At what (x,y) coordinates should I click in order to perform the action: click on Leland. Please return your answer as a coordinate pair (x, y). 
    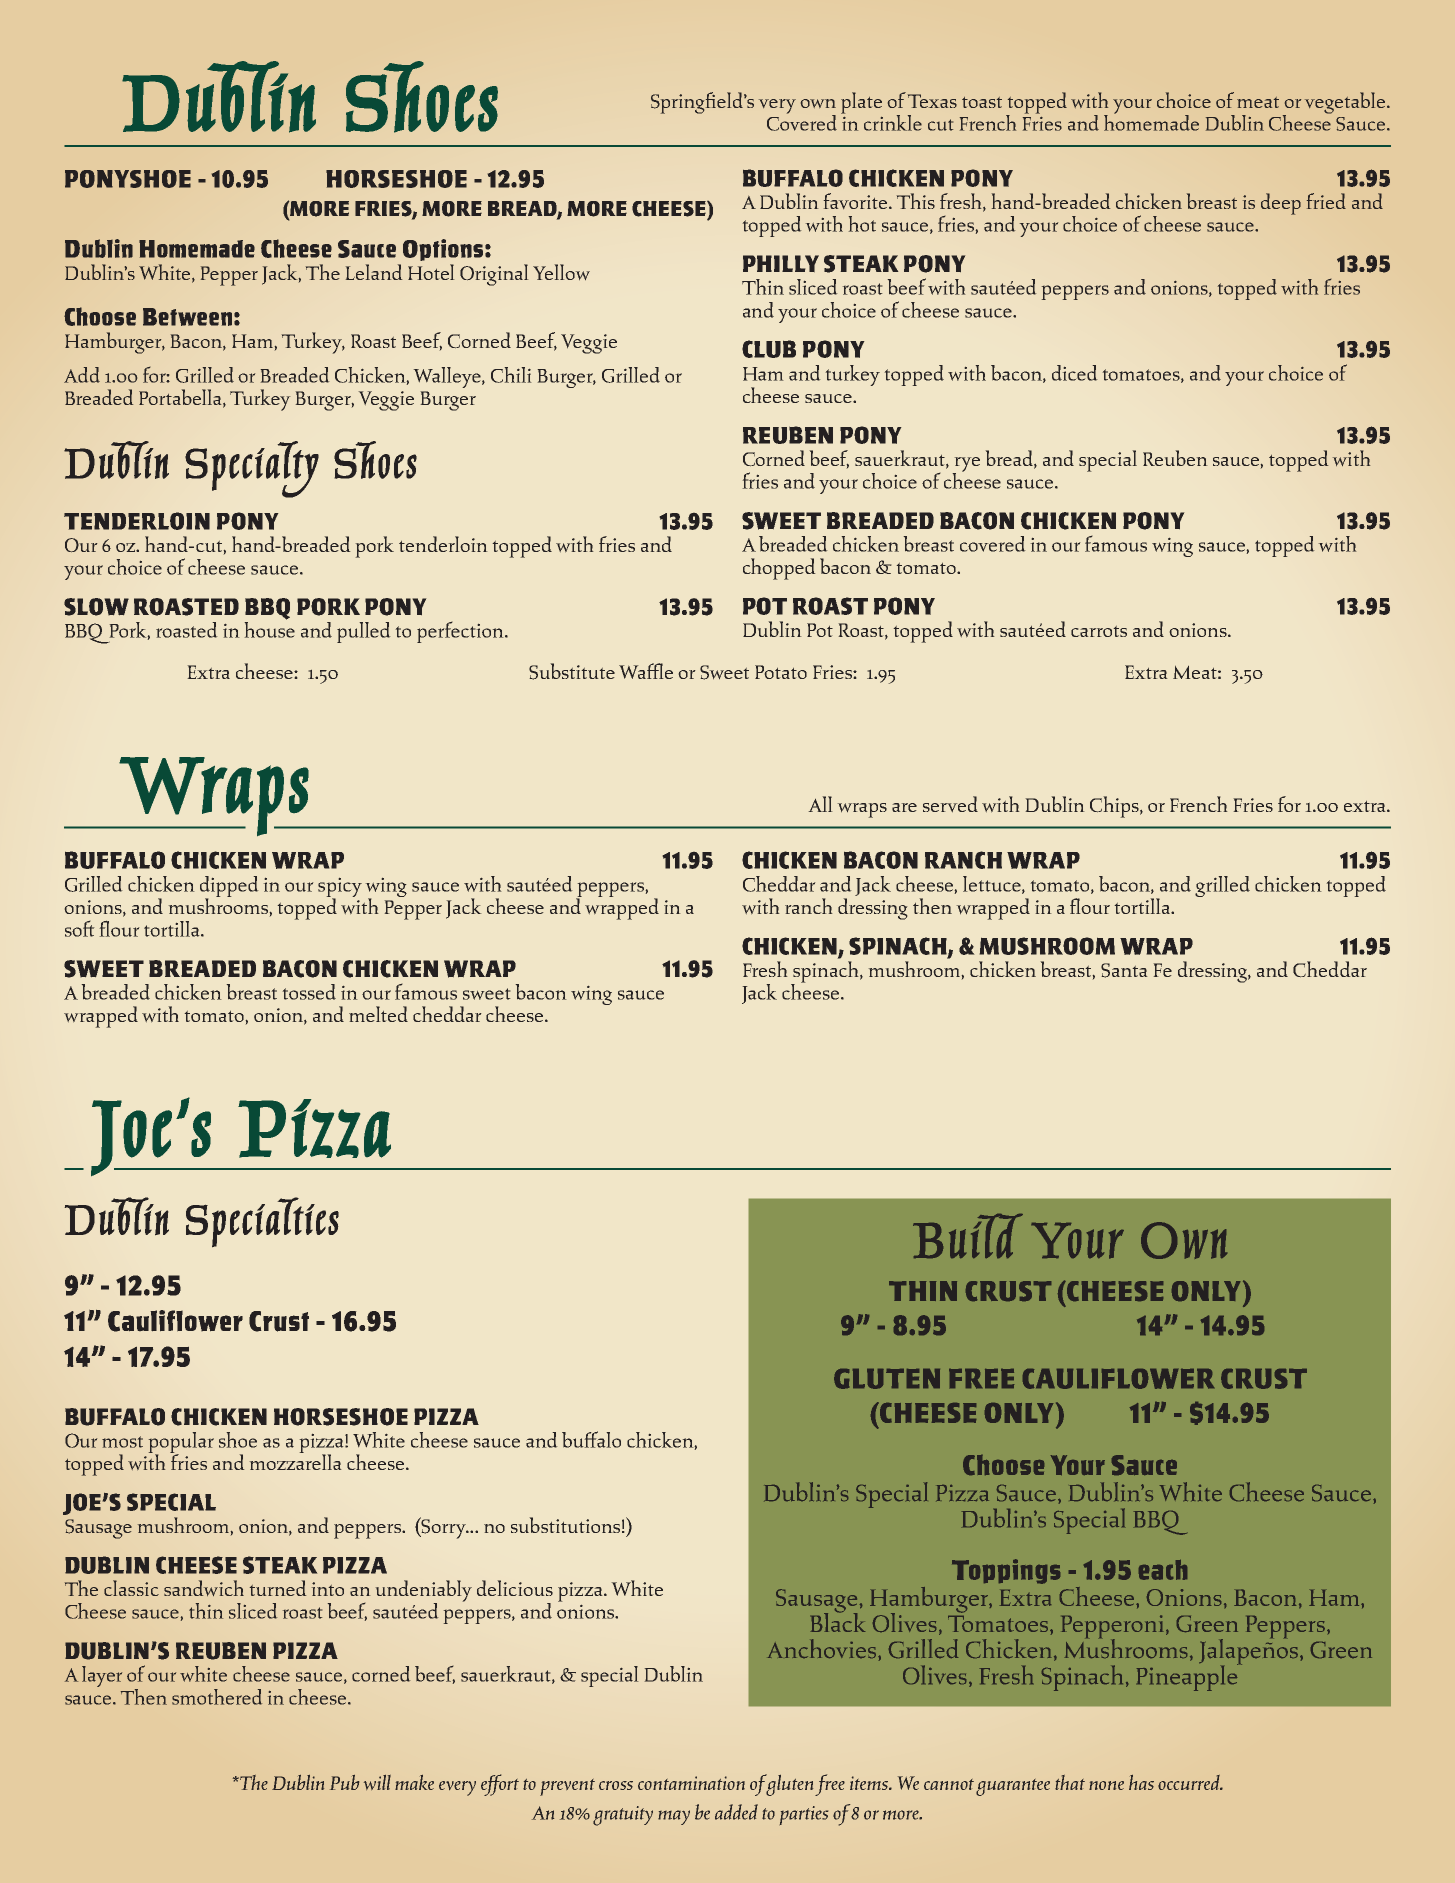
    Looking at the image, I should click on (374, 272).
